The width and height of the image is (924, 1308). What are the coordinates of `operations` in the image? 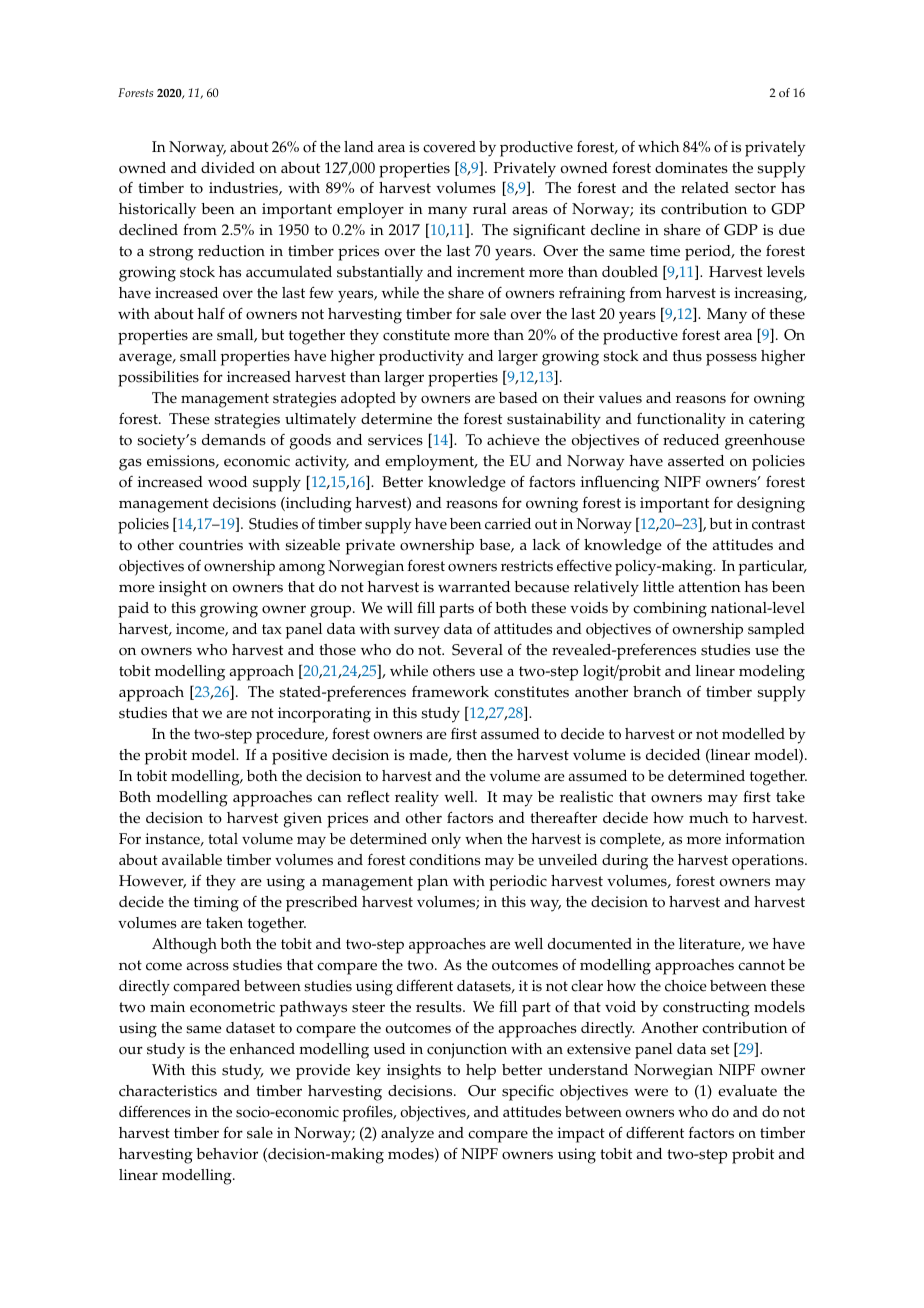 It's located at (769, 862).
